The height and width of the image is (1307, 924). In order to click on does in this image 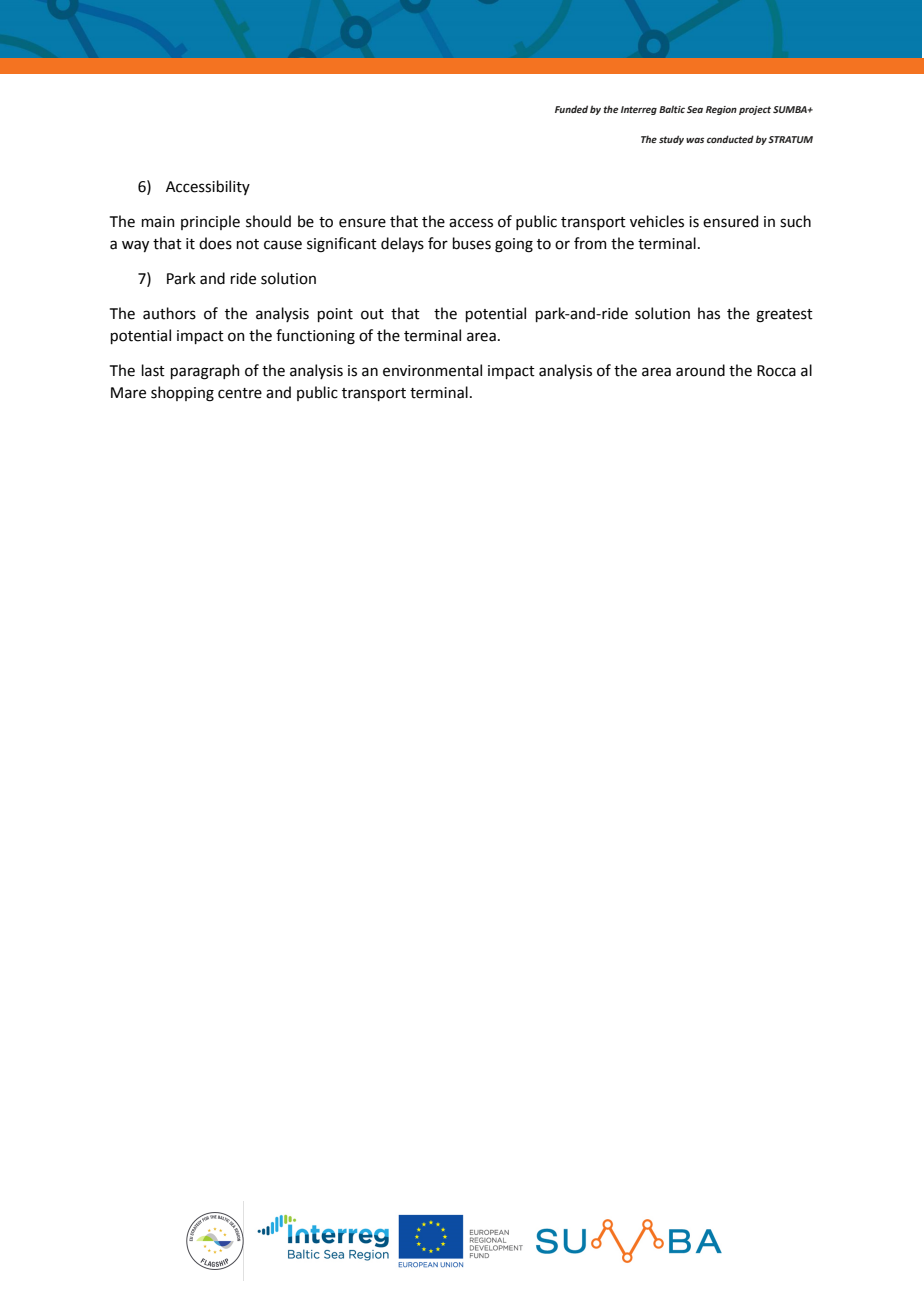, I will do `click(215, 243)`.
